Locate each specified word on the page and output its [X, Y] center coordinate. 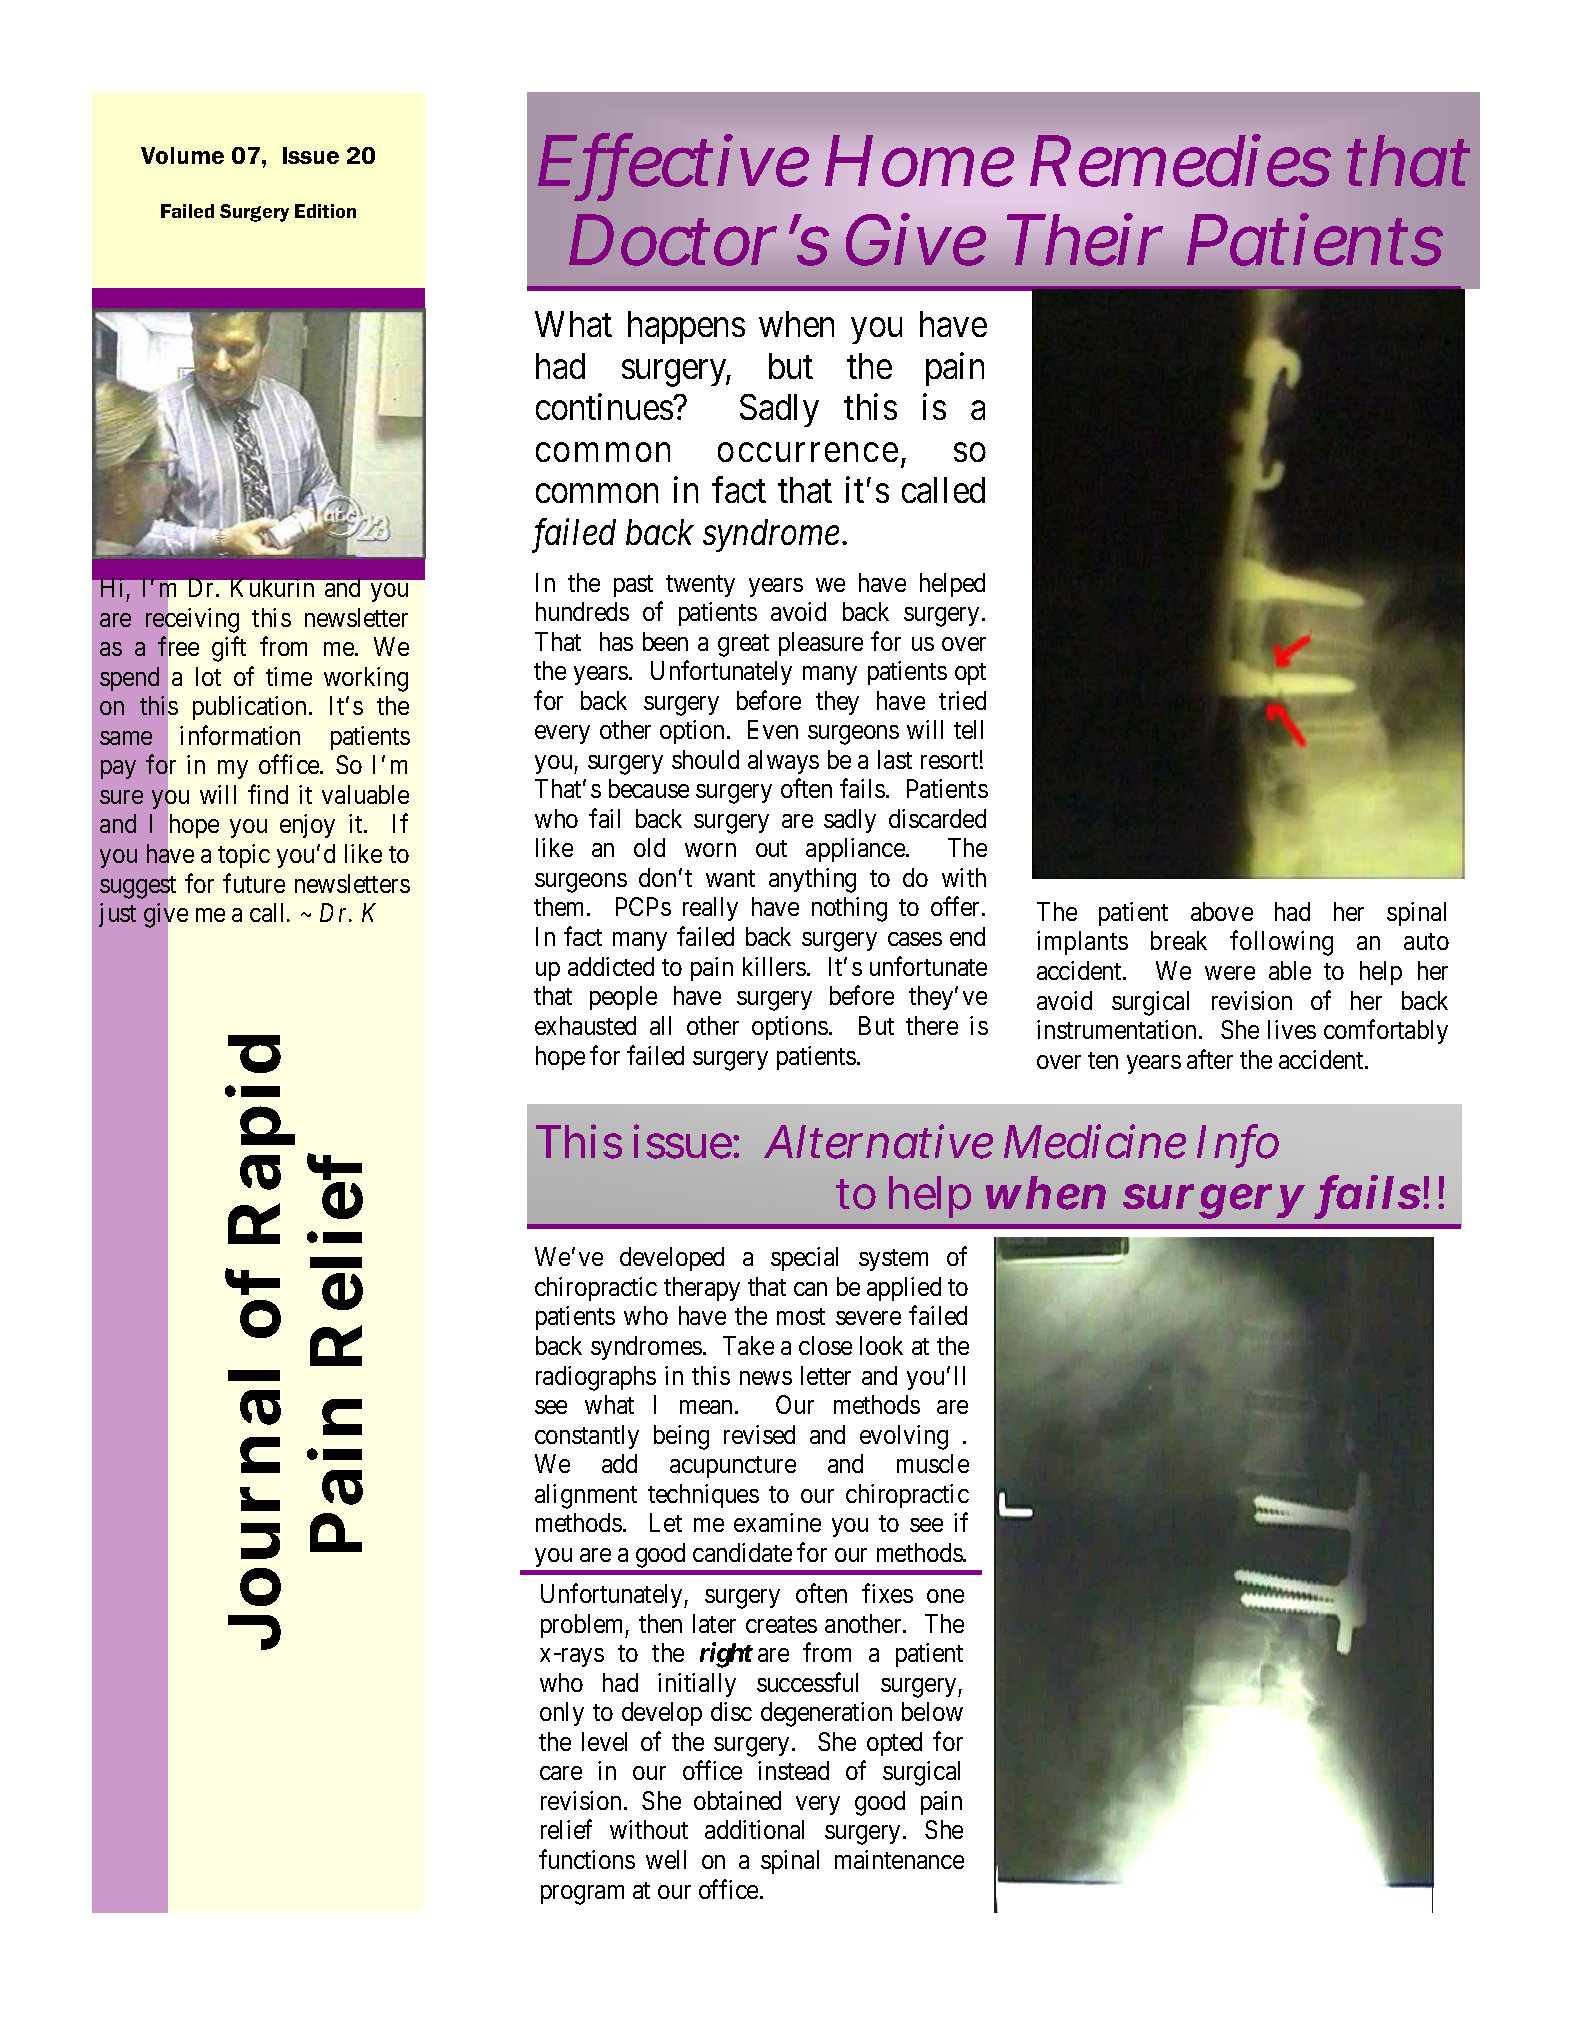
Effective [673, 161]
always [783, 762]
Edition [325, 211]
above [1222, 911]
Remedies [1180, 160]
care [561, 1773]
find [268, 794]
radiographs [596, 1378]
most [801, 1316]
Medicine [1095, 1141]
